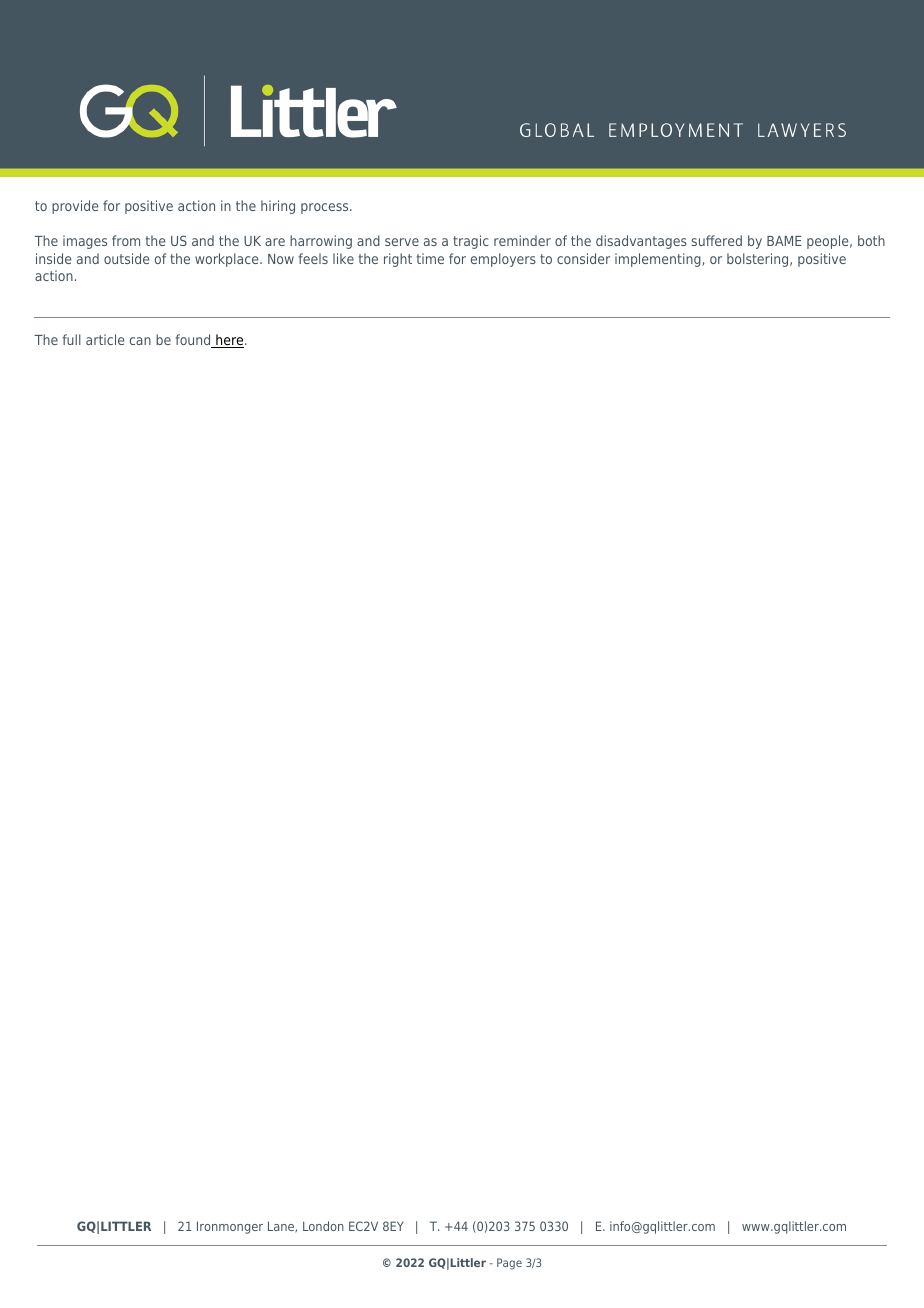  I want to click on article, so click(105, 339).
